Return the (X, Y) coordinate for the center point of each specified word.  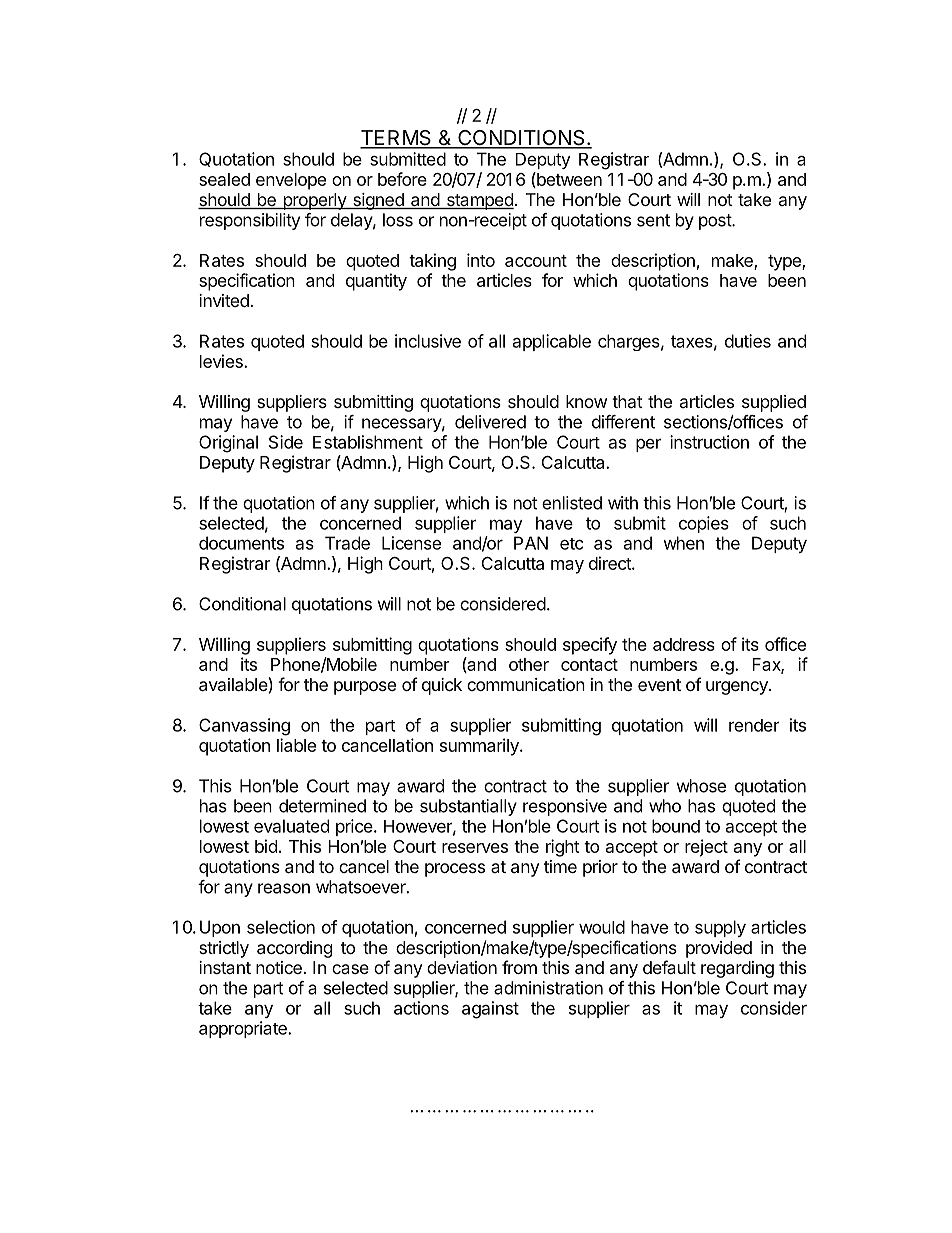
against (490, 1010)
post (716, 222)
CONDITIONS (521, 139)
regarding (737, 969)
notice (279, 967)
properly (314, 201)
